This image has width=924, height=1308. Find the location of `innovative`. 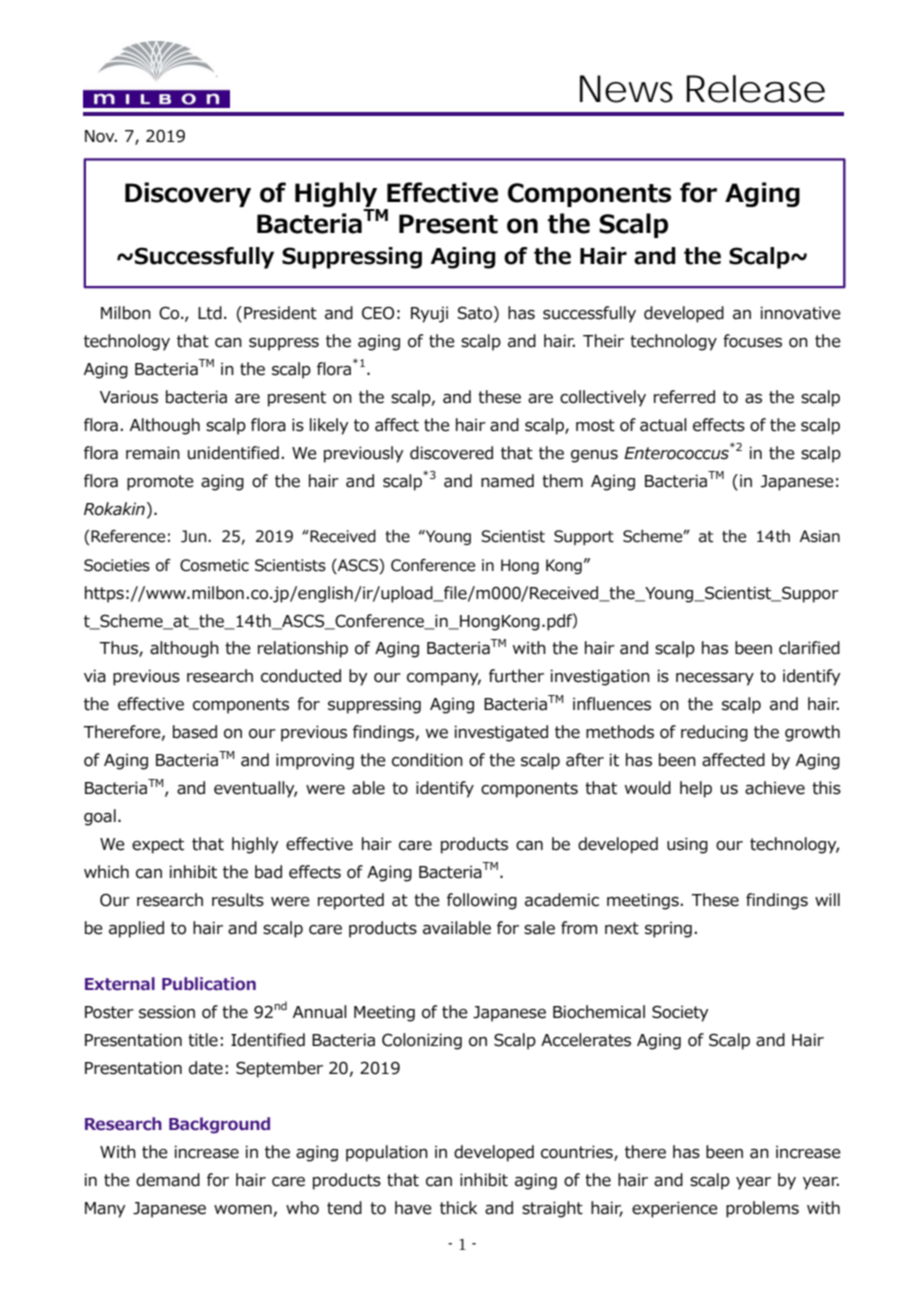

innovative is located at coordinates (801, 313).
